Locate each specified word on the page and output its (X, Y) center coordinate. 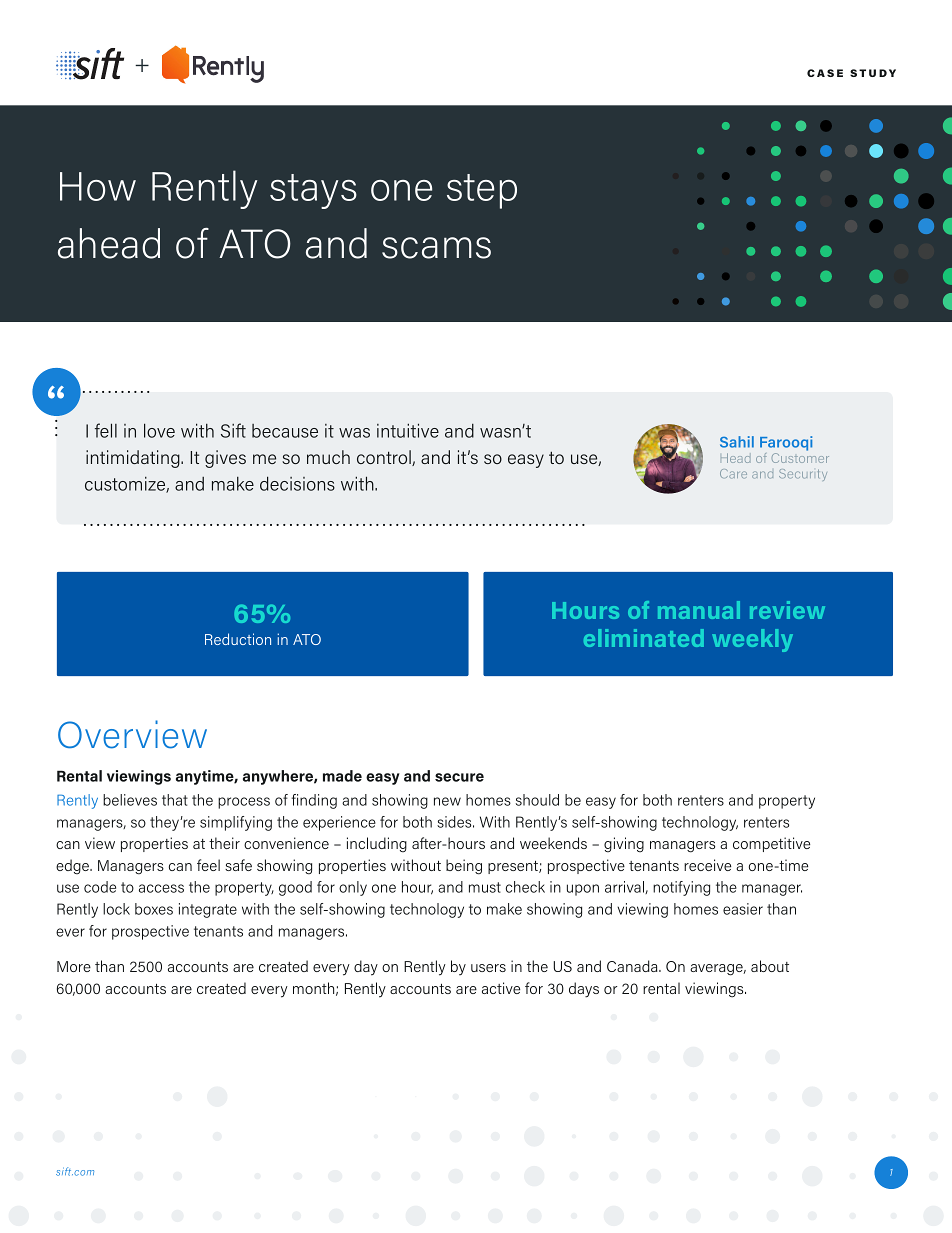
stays (313, 191)
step (482, 191)
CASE (825, 73)
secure (459, 777)
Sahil (737, 442)
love (159, 430)
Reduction (238, 639)
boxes (154, 909)
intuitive (408, 430)
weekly (752, 640)
